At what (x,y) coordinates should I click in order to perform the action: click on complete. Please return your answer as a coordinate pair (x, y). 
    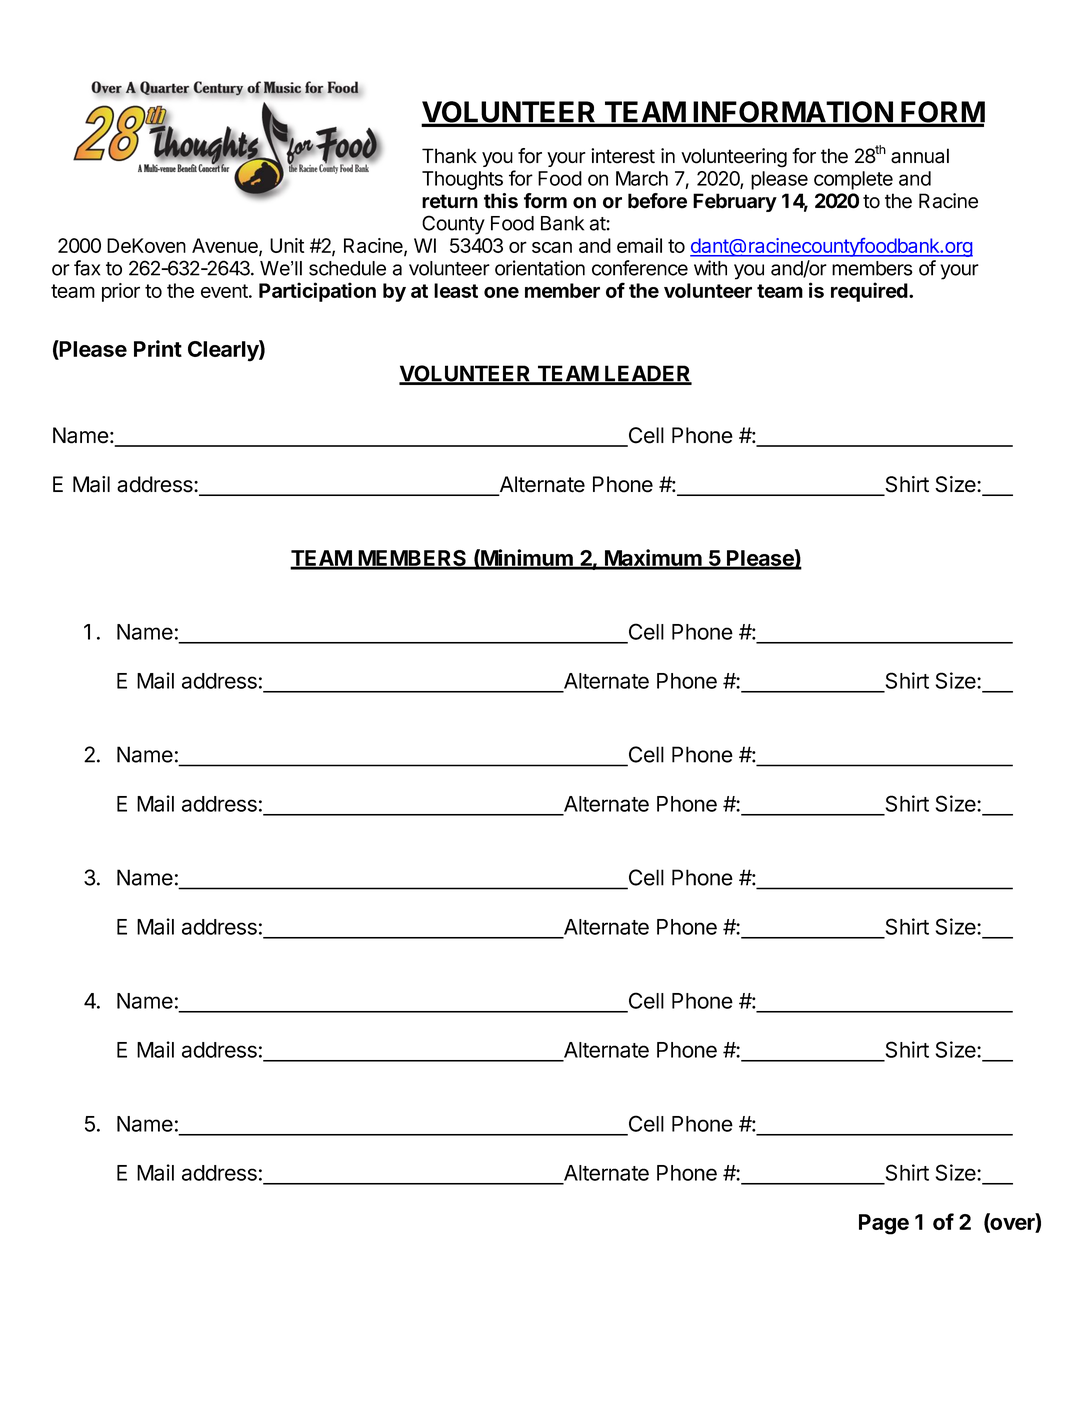
    Looking at the image, I should click on (853, 180).
